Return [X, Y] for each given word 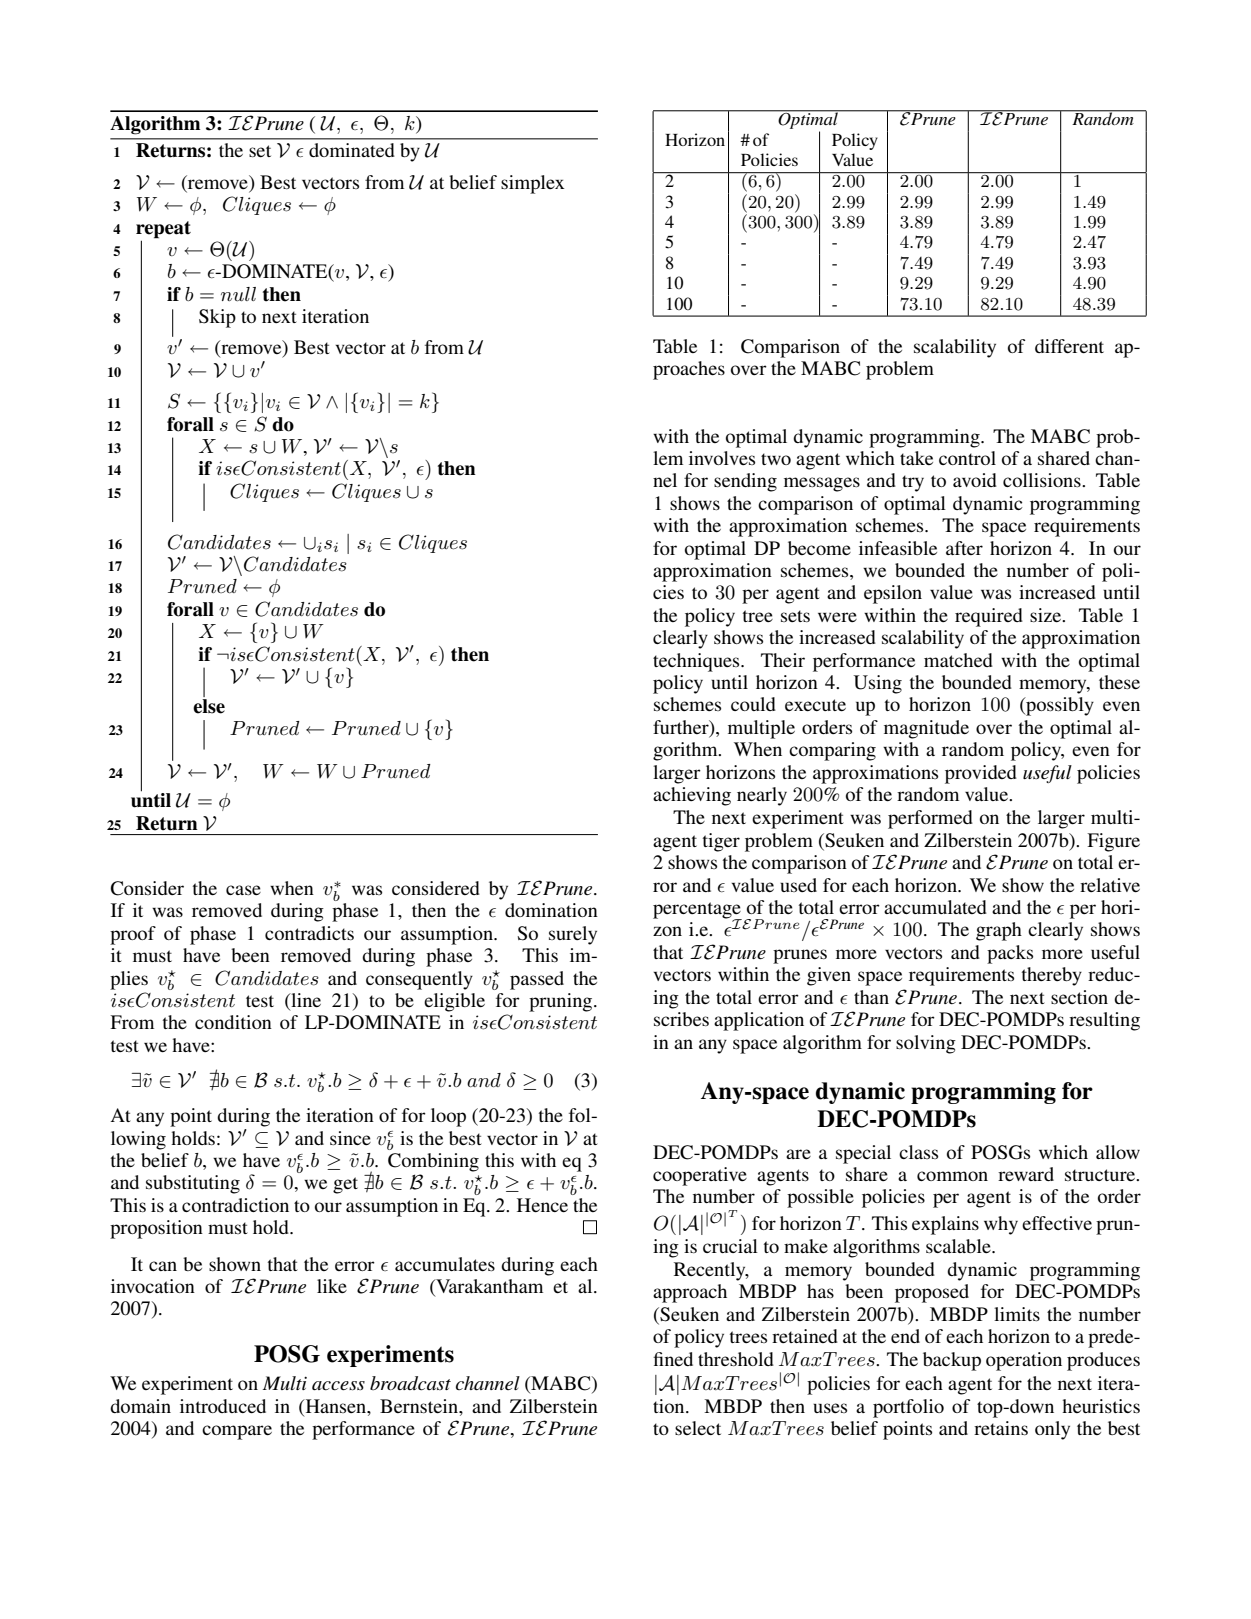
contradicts [309, 933]
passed [537, 980]
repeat [163, 230]
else [209, 706]
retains [1001, 1428]
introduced [223, 1406]
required [989, 617]
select [698, 1428]
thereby [1052, 976]
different [1069, 346]
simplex [533, 184]
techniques [697, 662]
